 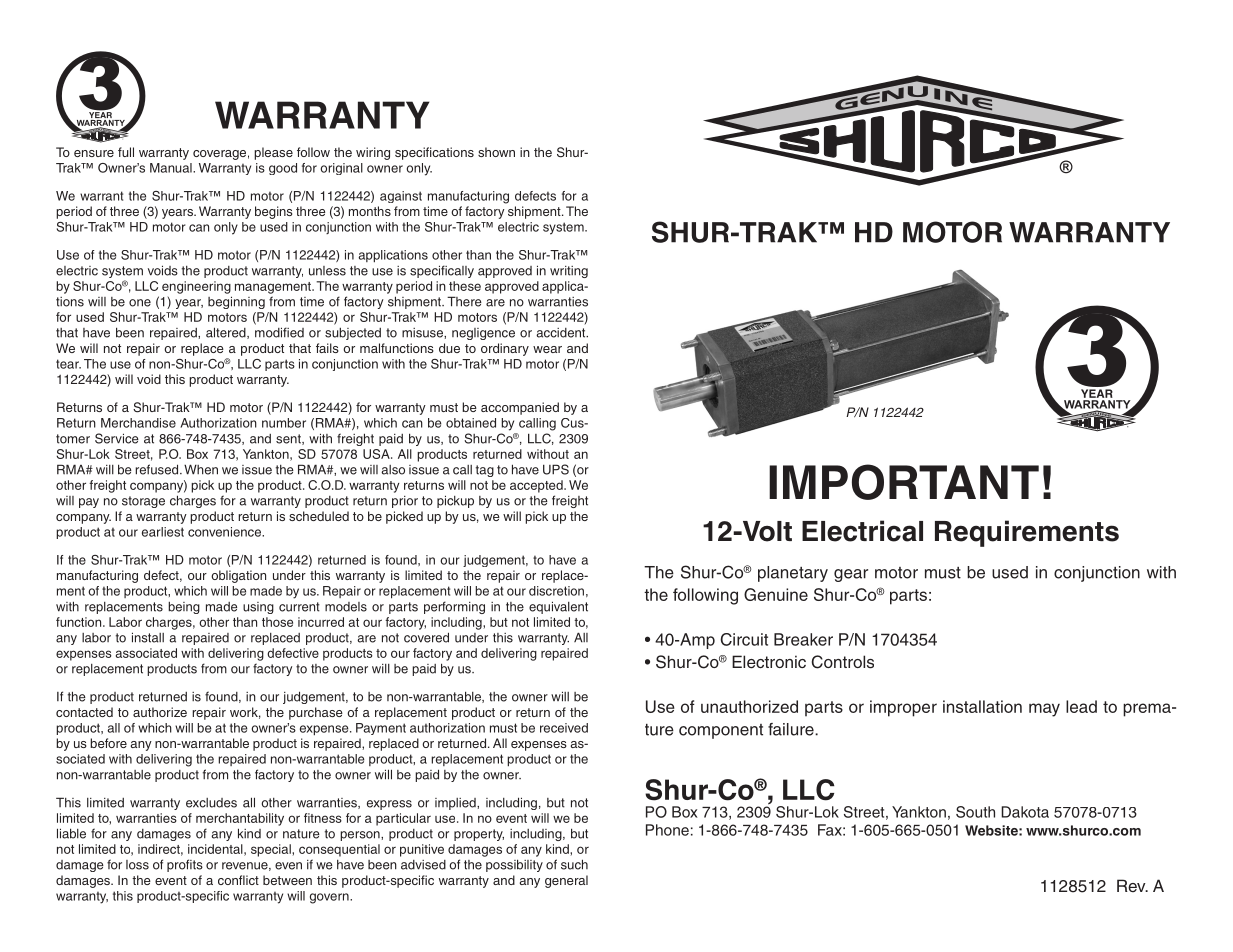 I want to click on South, so click(x=975, y=812).
